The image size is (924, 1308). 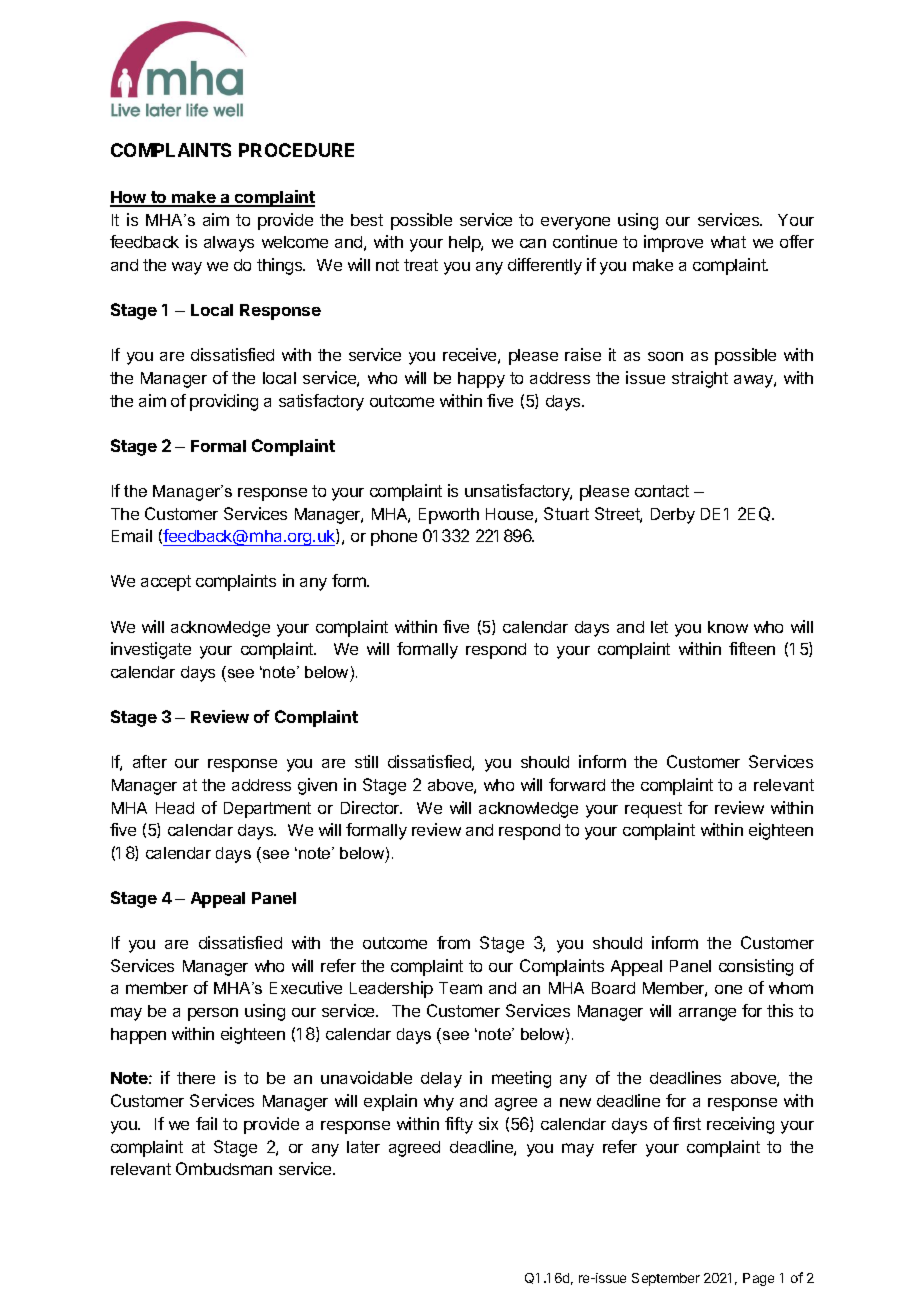 What do you see at coordinates (728, 242) in the screenshot?
I see `what` at bounding box center [728, 242].
